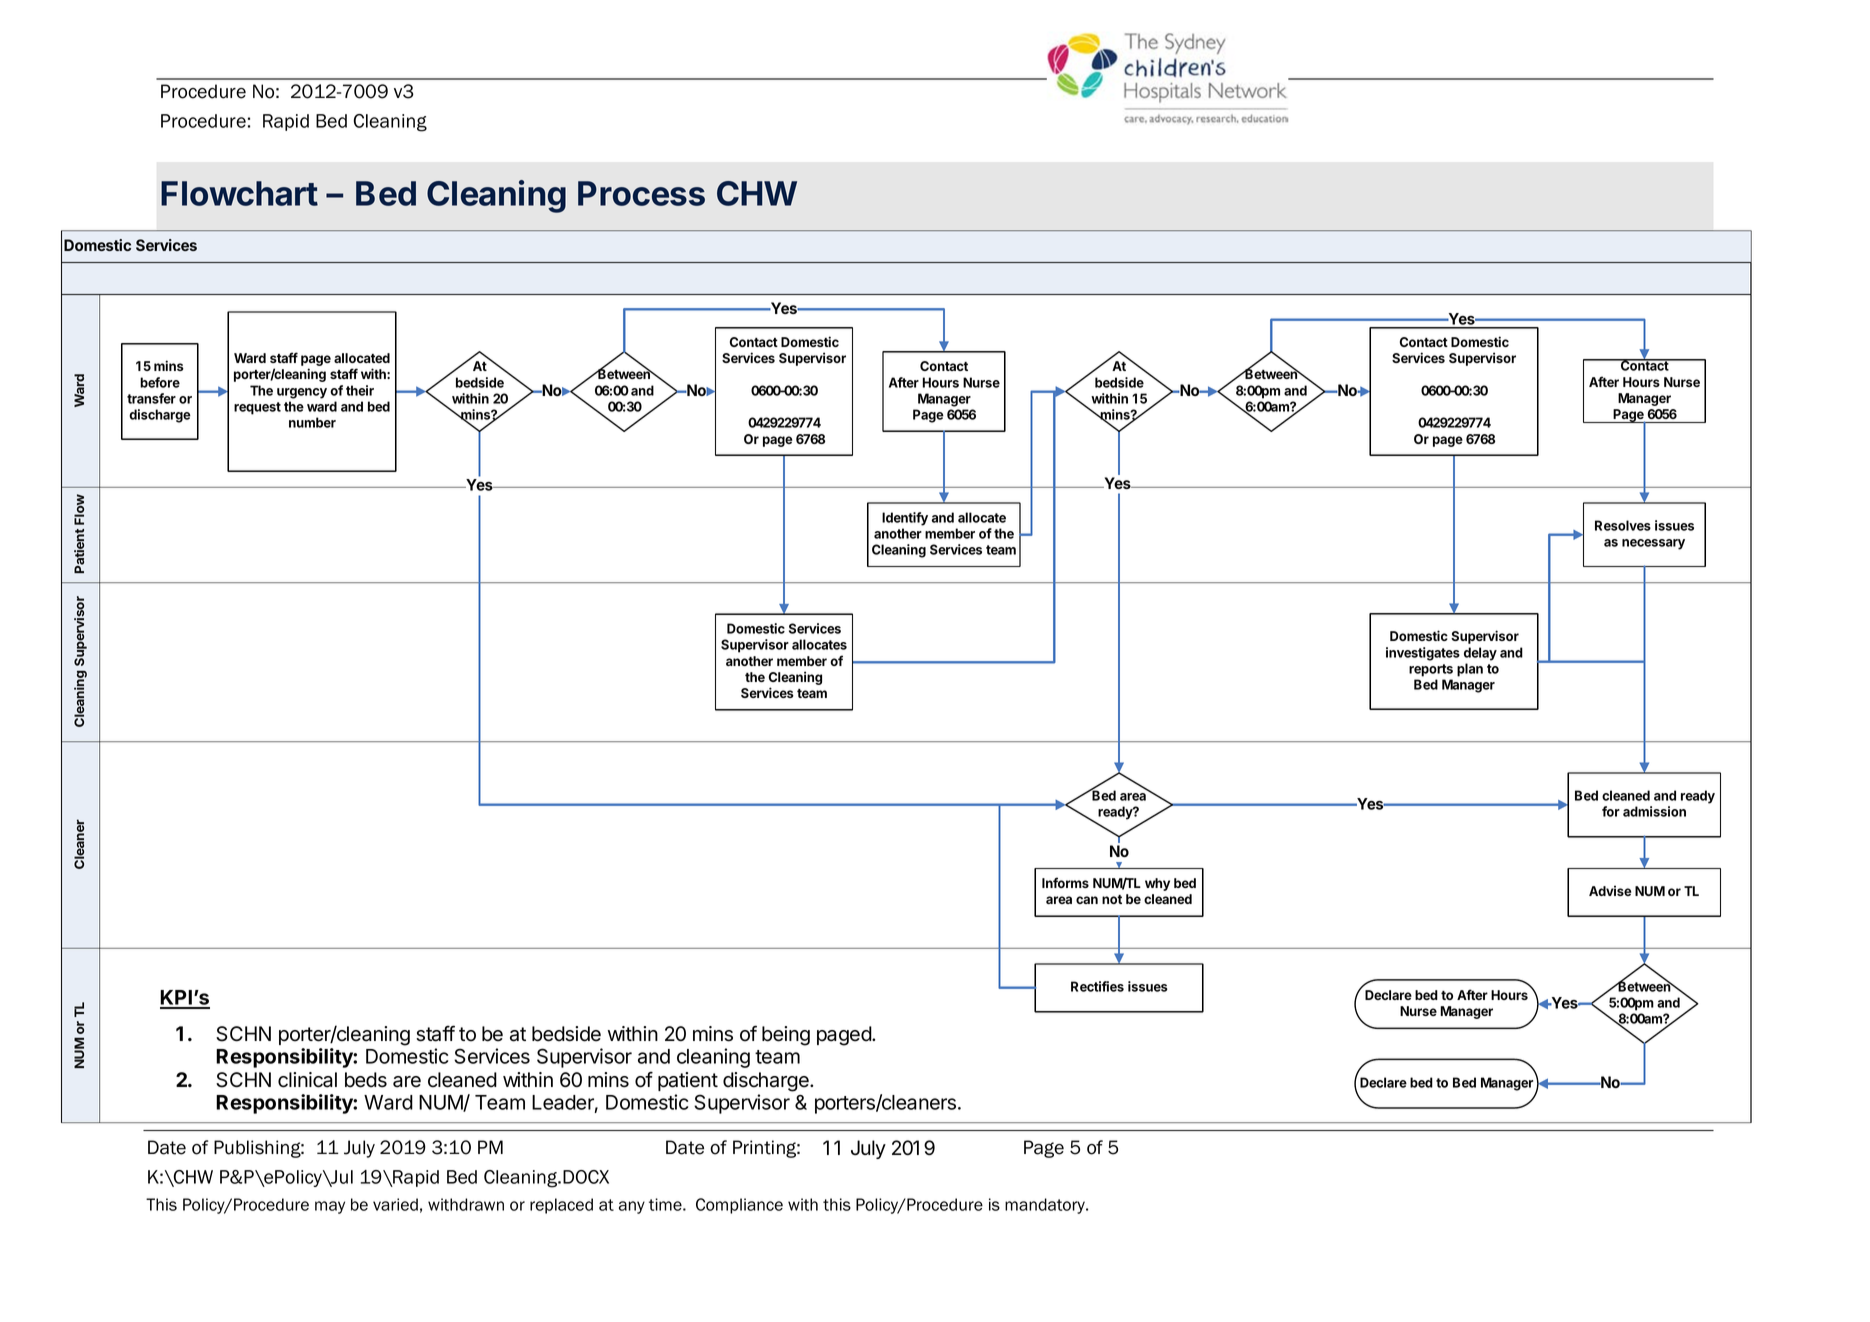  Describe the element at coordinates (1623, 525) in the screenshot. I see `Resolves` at that location.
